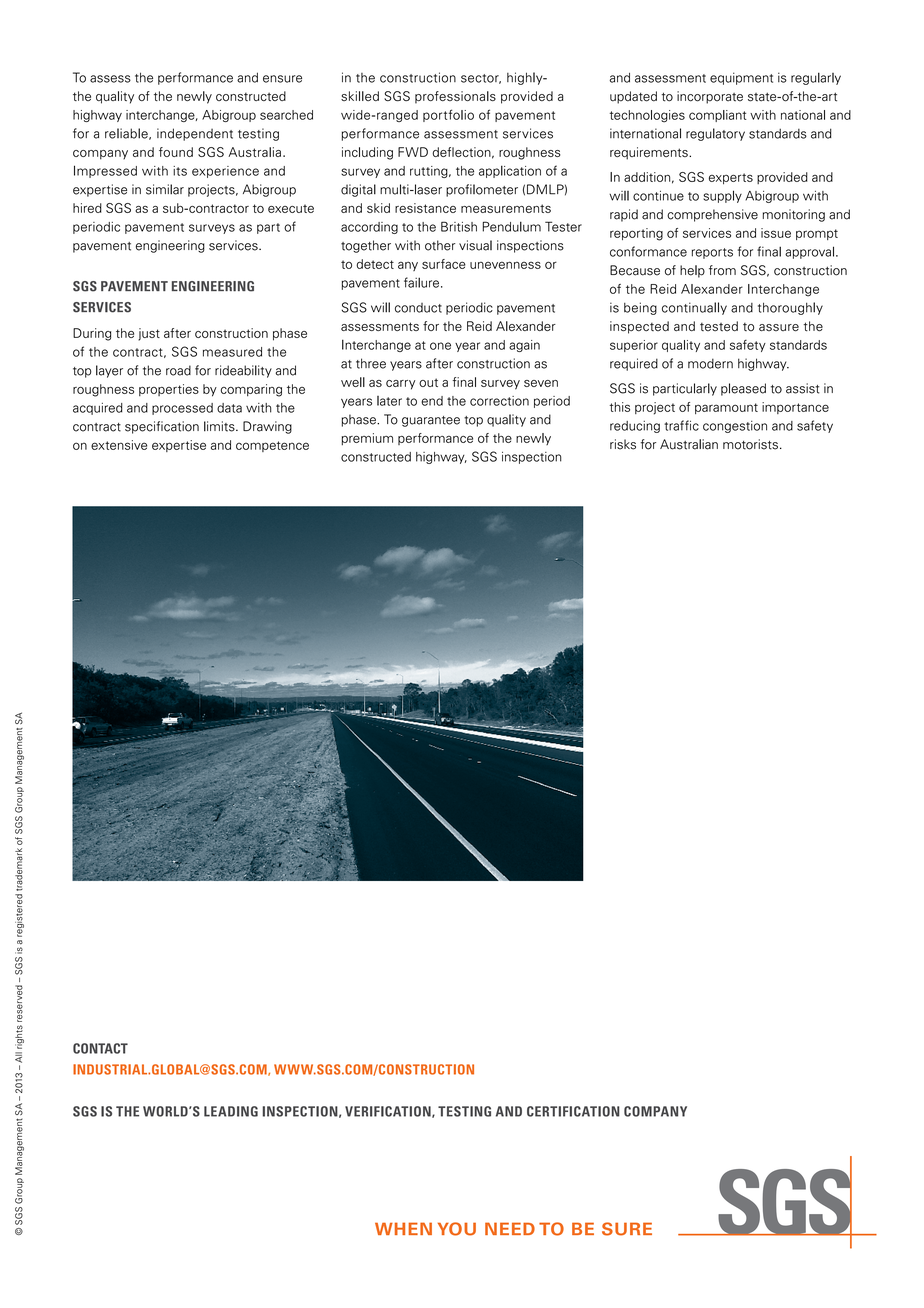  Describe the element at coordinates (195, 134) in the document. I see `independent` at that location.
